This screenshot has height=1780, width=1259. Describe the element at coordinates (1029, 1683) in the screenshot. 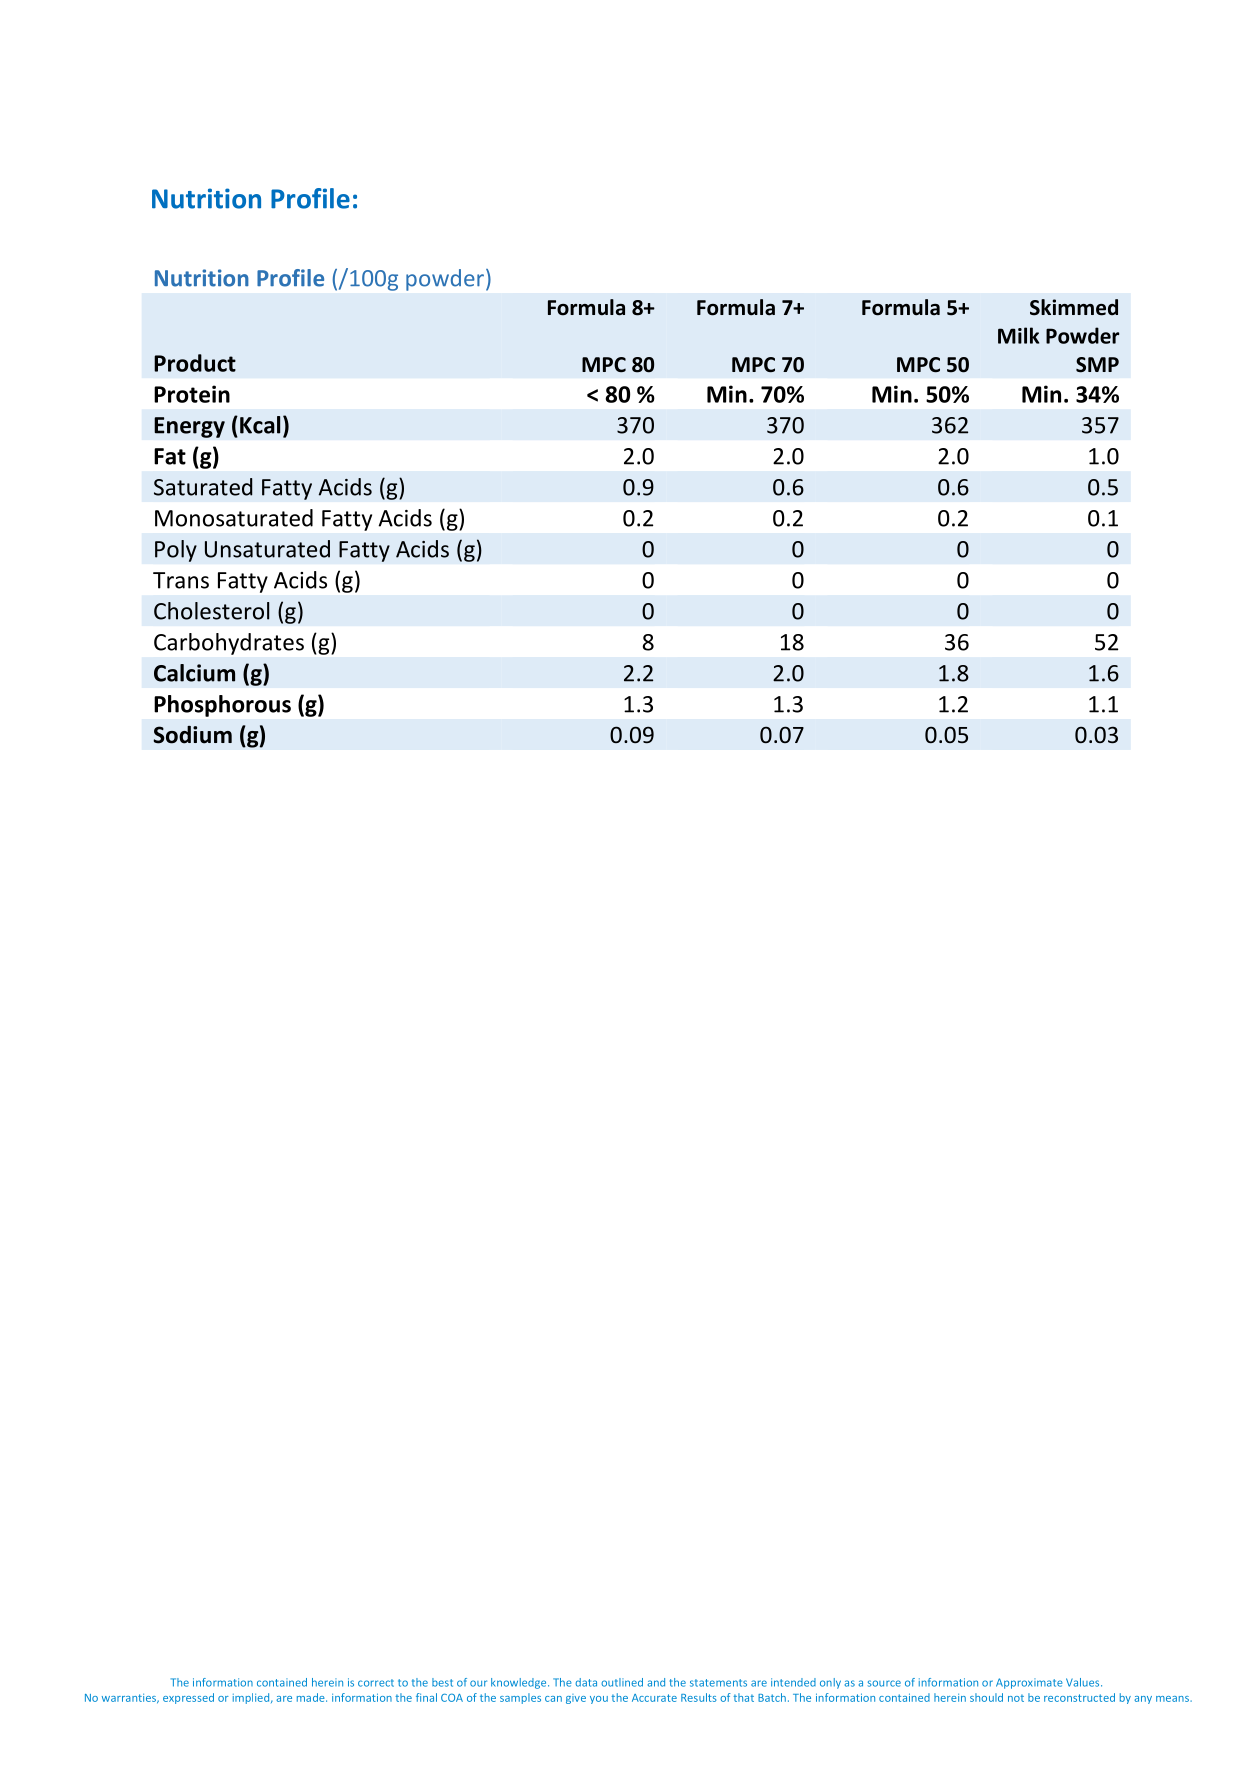

I see `Approximate` at that location.
